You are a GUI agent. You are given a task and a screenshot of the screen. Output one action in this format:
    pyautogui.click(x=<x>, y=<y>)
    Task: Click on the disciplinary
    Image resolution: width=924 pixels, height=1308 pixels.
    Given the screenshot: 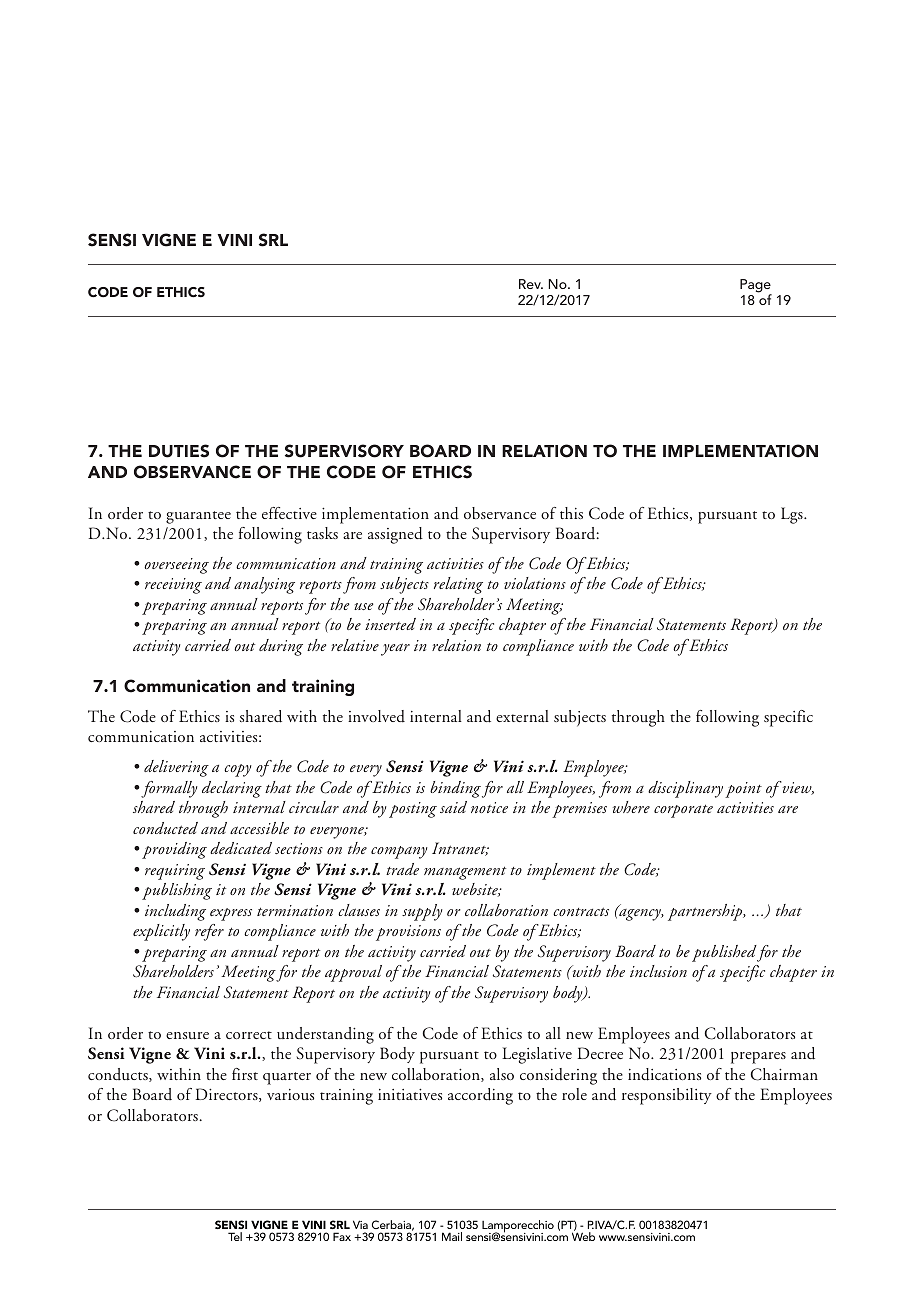 What is the action you would take?
    pyautogui.click(x=685, y=789)
